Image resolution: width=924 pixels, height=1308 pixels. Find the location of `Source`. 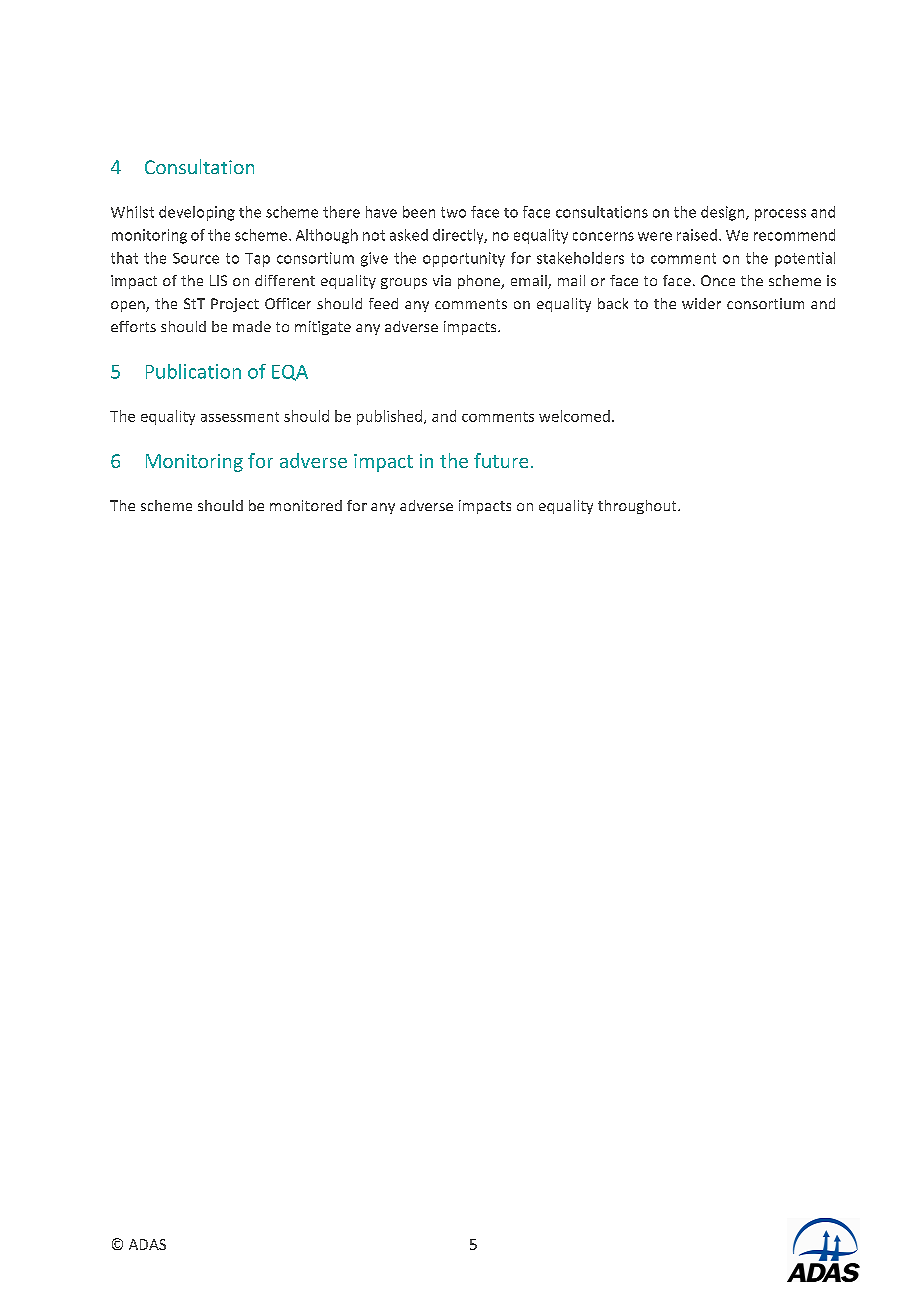

Source is located at coordinates (196, 258).
